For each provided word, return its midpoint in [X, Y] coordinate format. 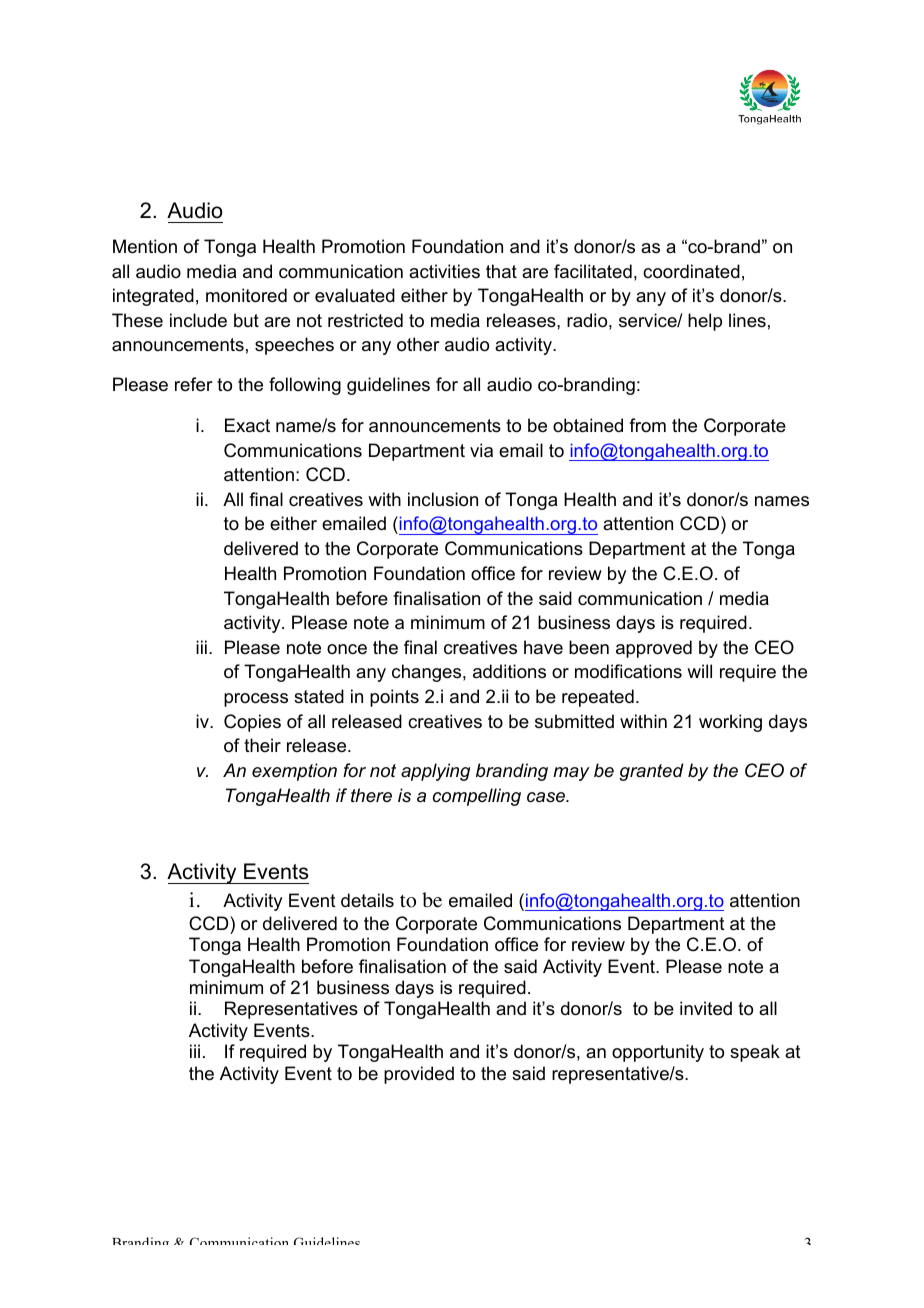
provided [419, 1075]
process [256, 700]
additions [509, 671]
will [699, 671]
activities [444, 271]
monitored [246, 295]
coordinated [691, 271]
